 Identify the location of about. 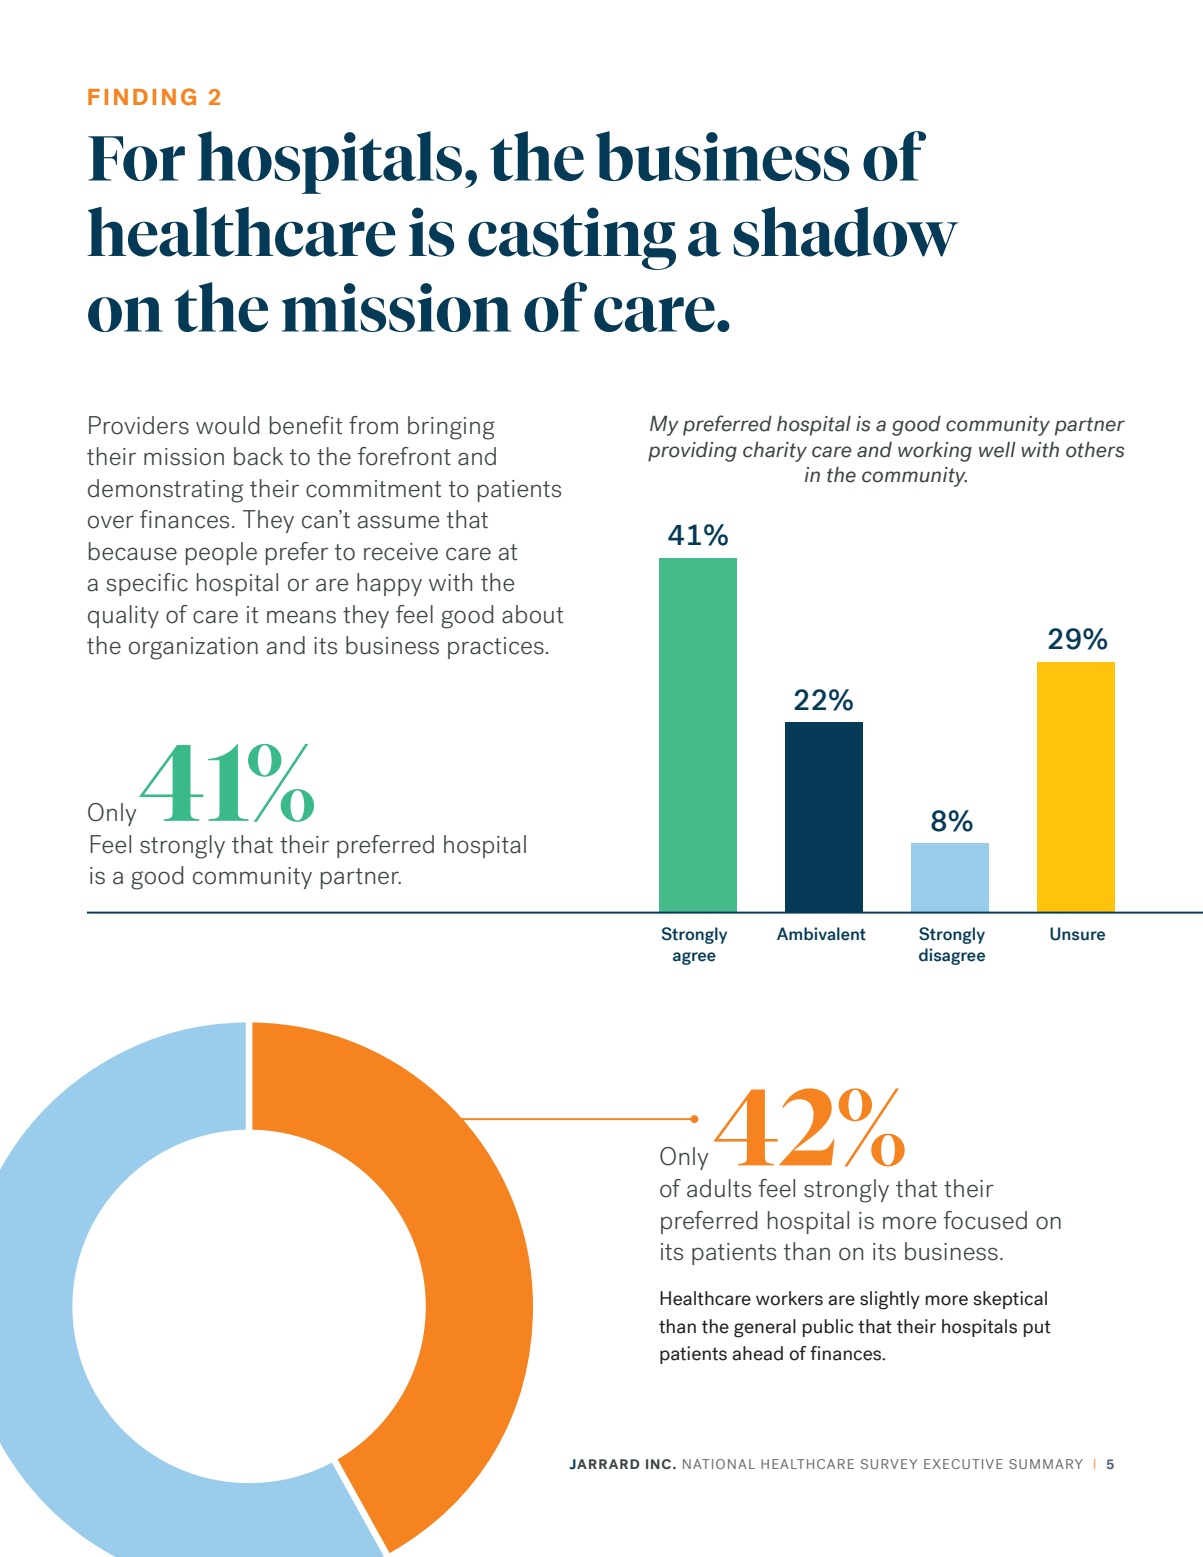
(532, 614).
